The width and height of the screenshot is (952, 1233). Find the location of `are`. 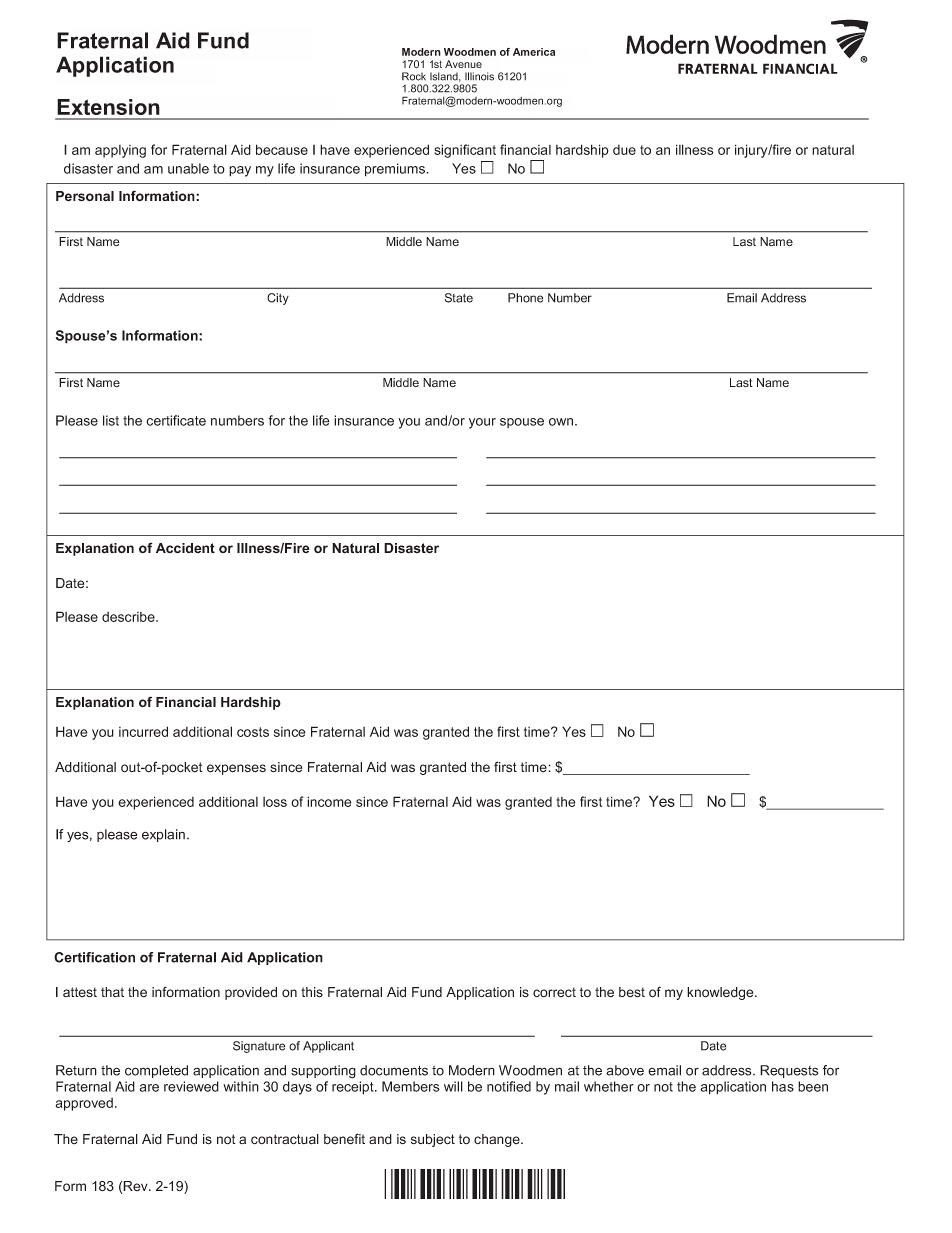

are is located at coordinates (149, 1088).
